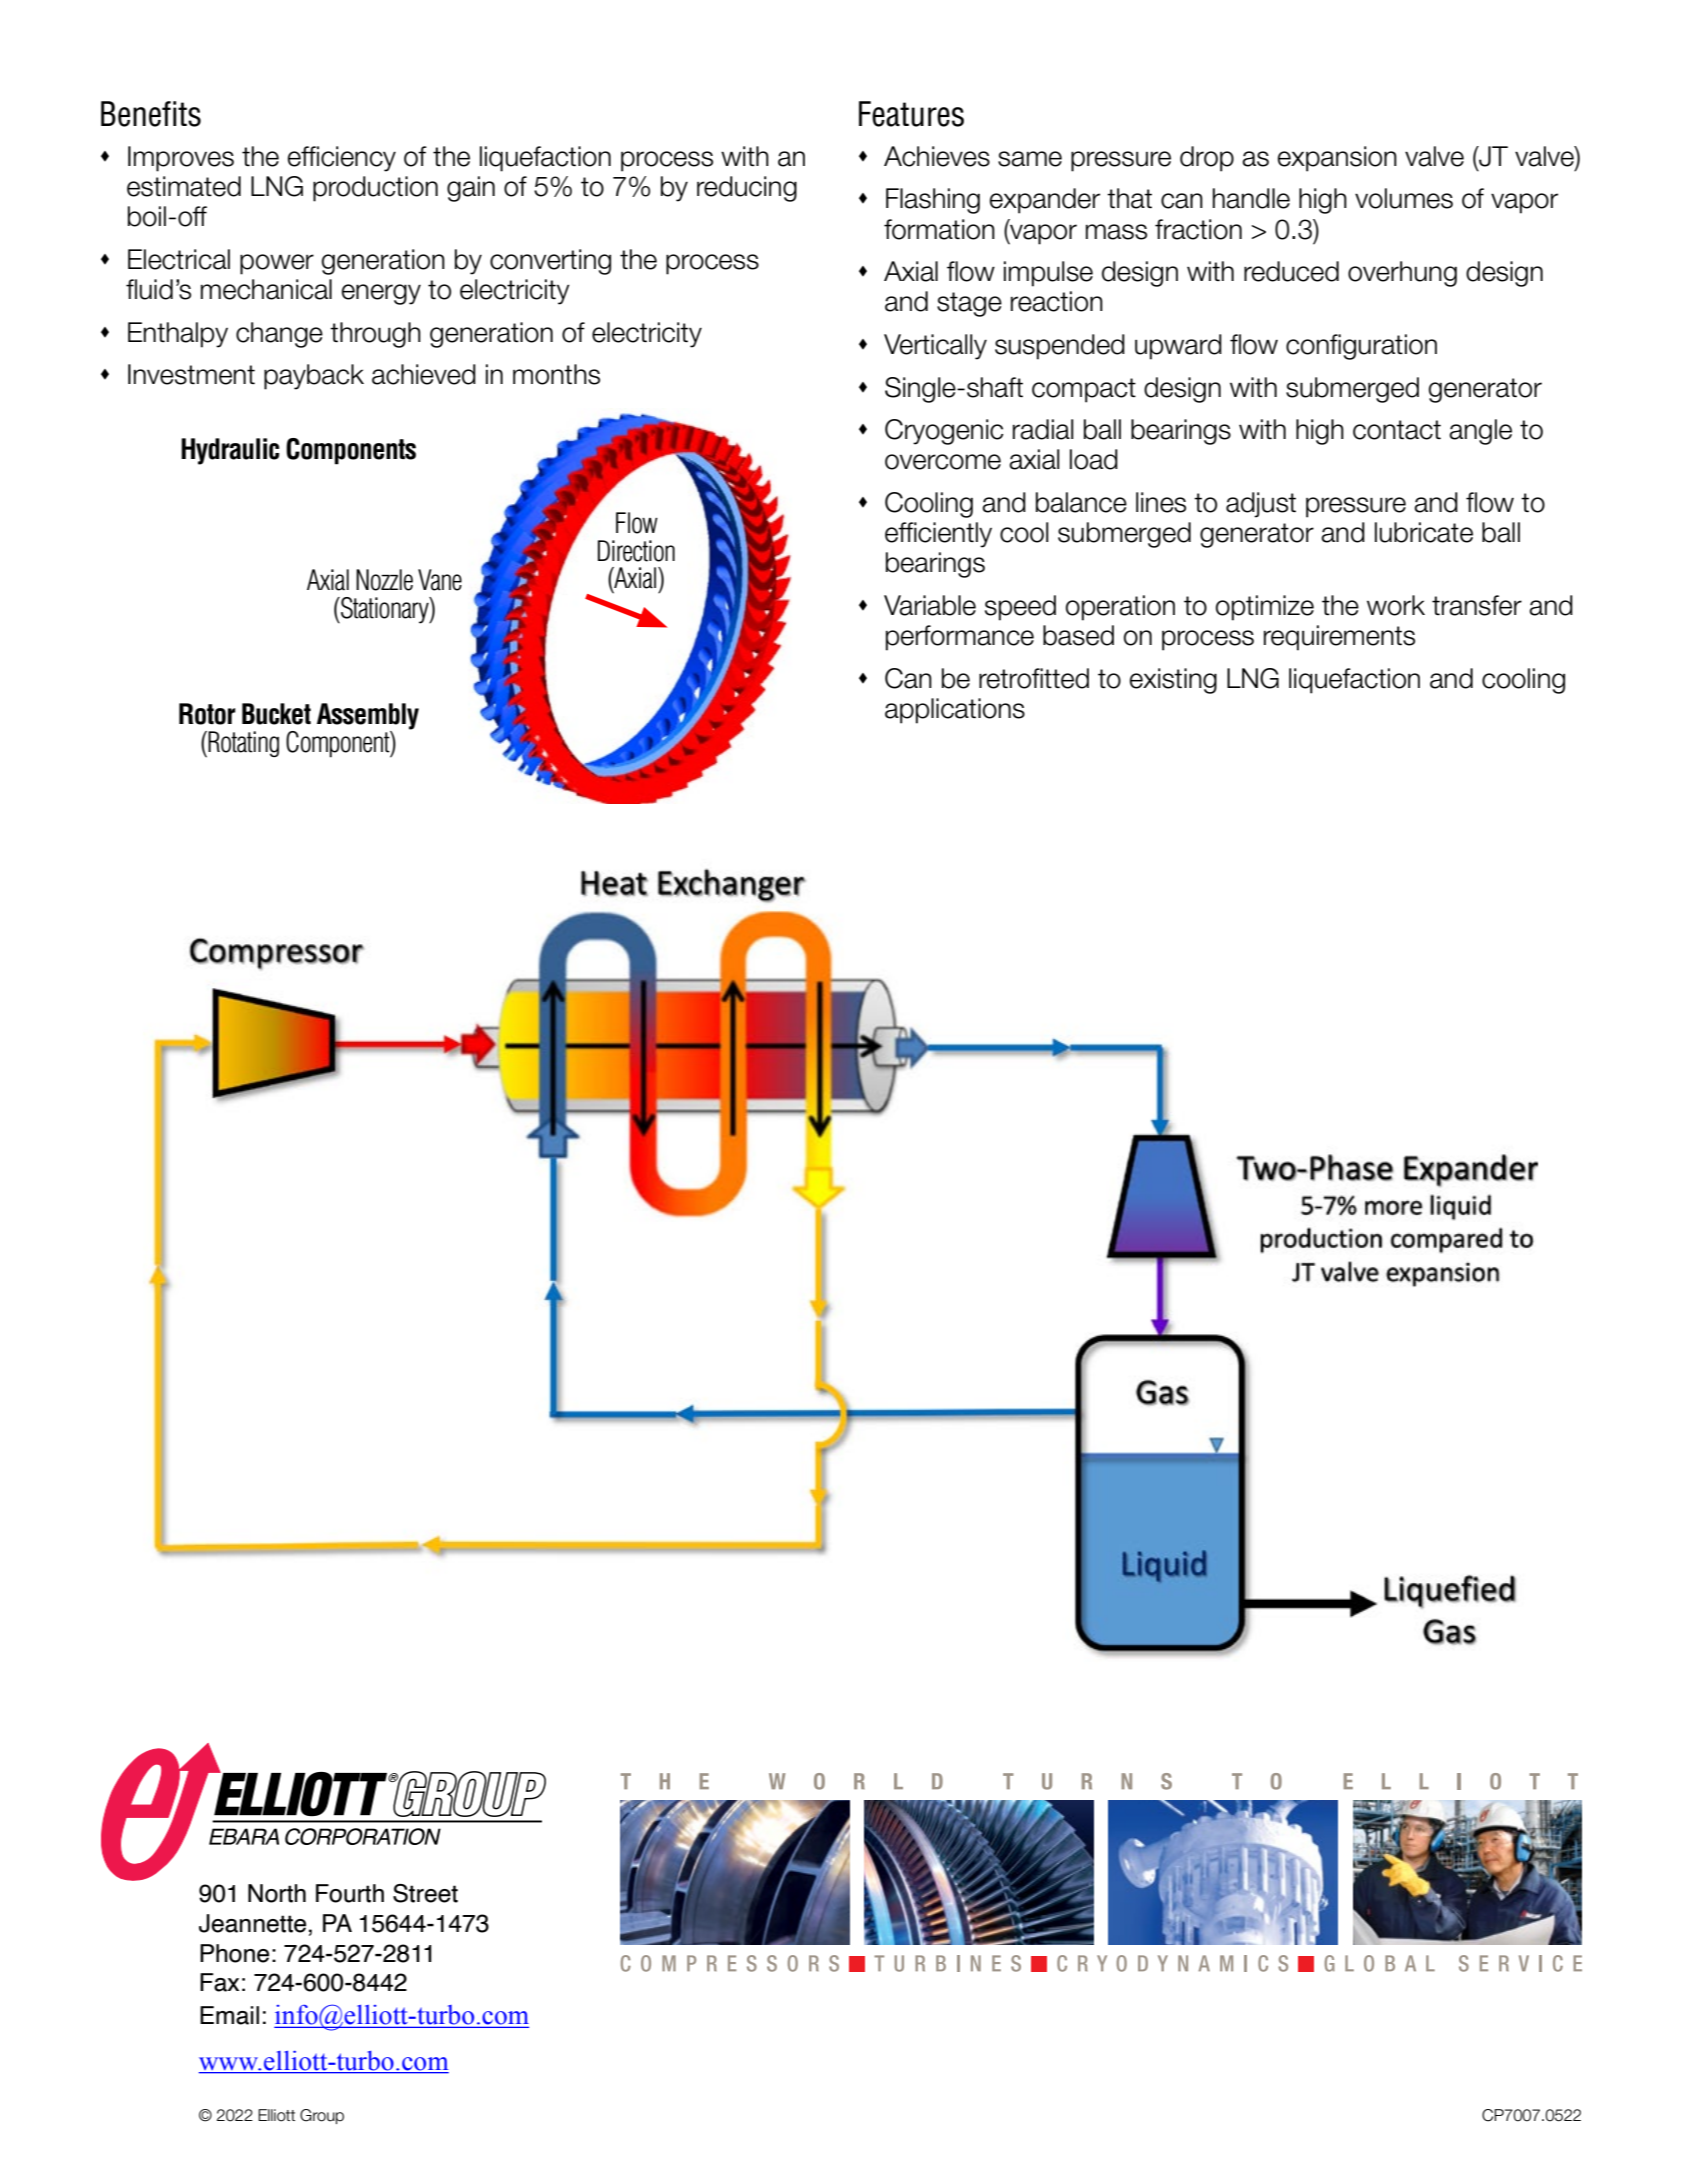  What do you see at coordinates (955, 711) in the page?
I see `applications` at bounding box center [955, 711].
